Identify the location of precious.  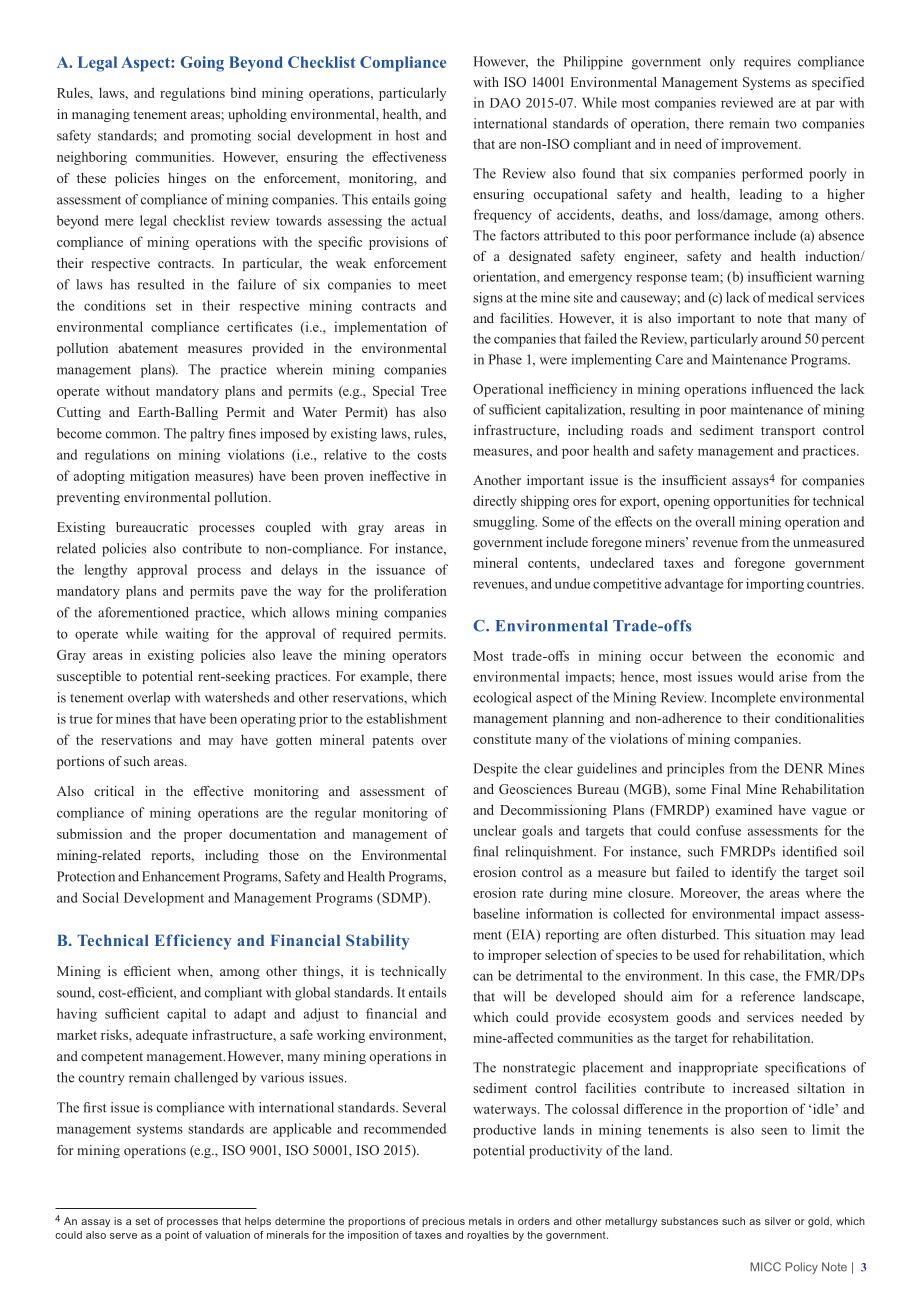
(443, 1222).
